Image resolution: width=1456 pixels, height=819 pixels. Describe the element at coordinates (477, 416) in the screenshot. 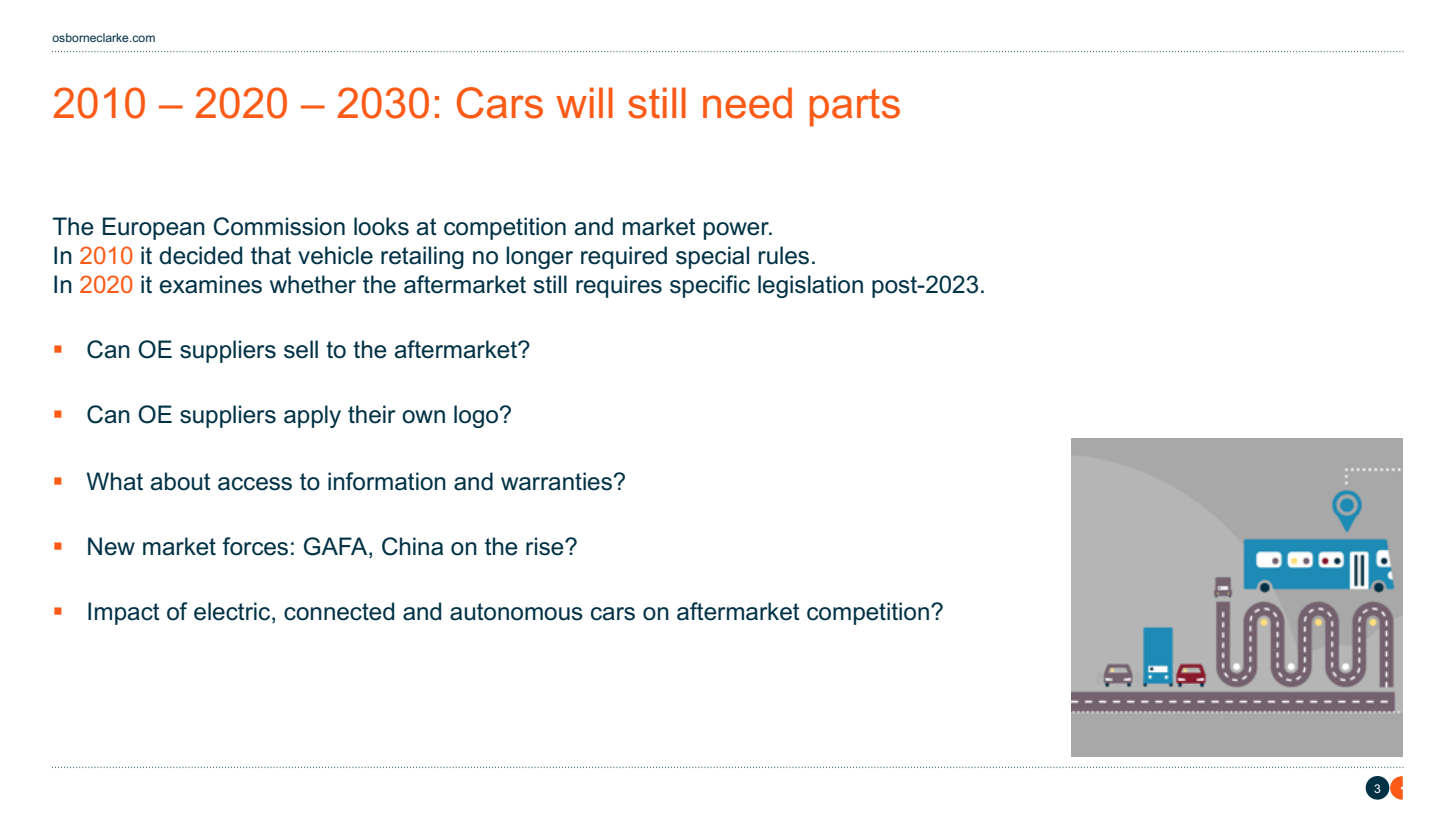

I see `logo` at that location.
